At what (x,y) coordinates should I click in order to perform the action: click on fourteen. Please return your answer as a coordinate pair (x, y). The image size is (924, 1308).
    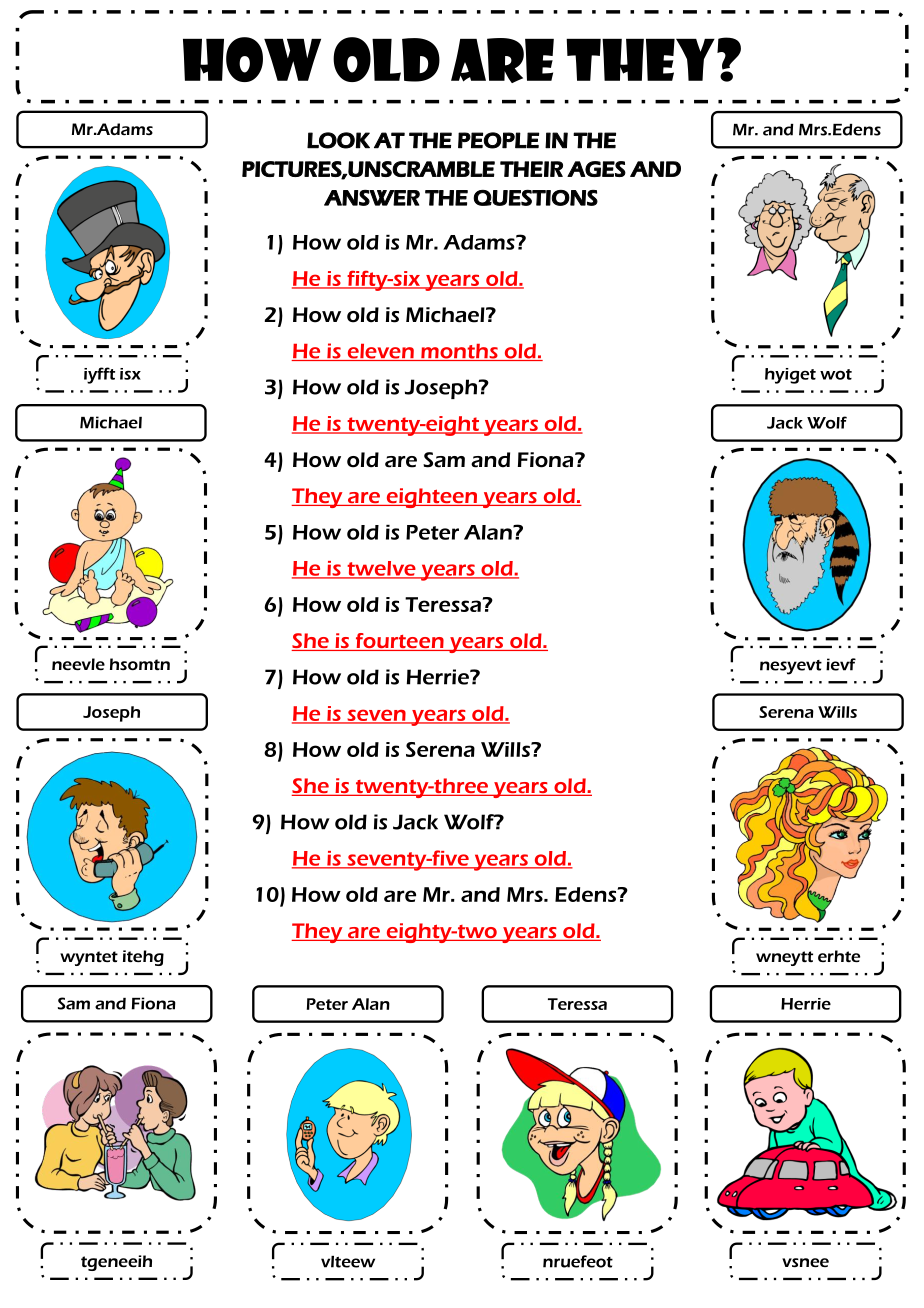
    Looking at the image, I should click on (399, 642).
